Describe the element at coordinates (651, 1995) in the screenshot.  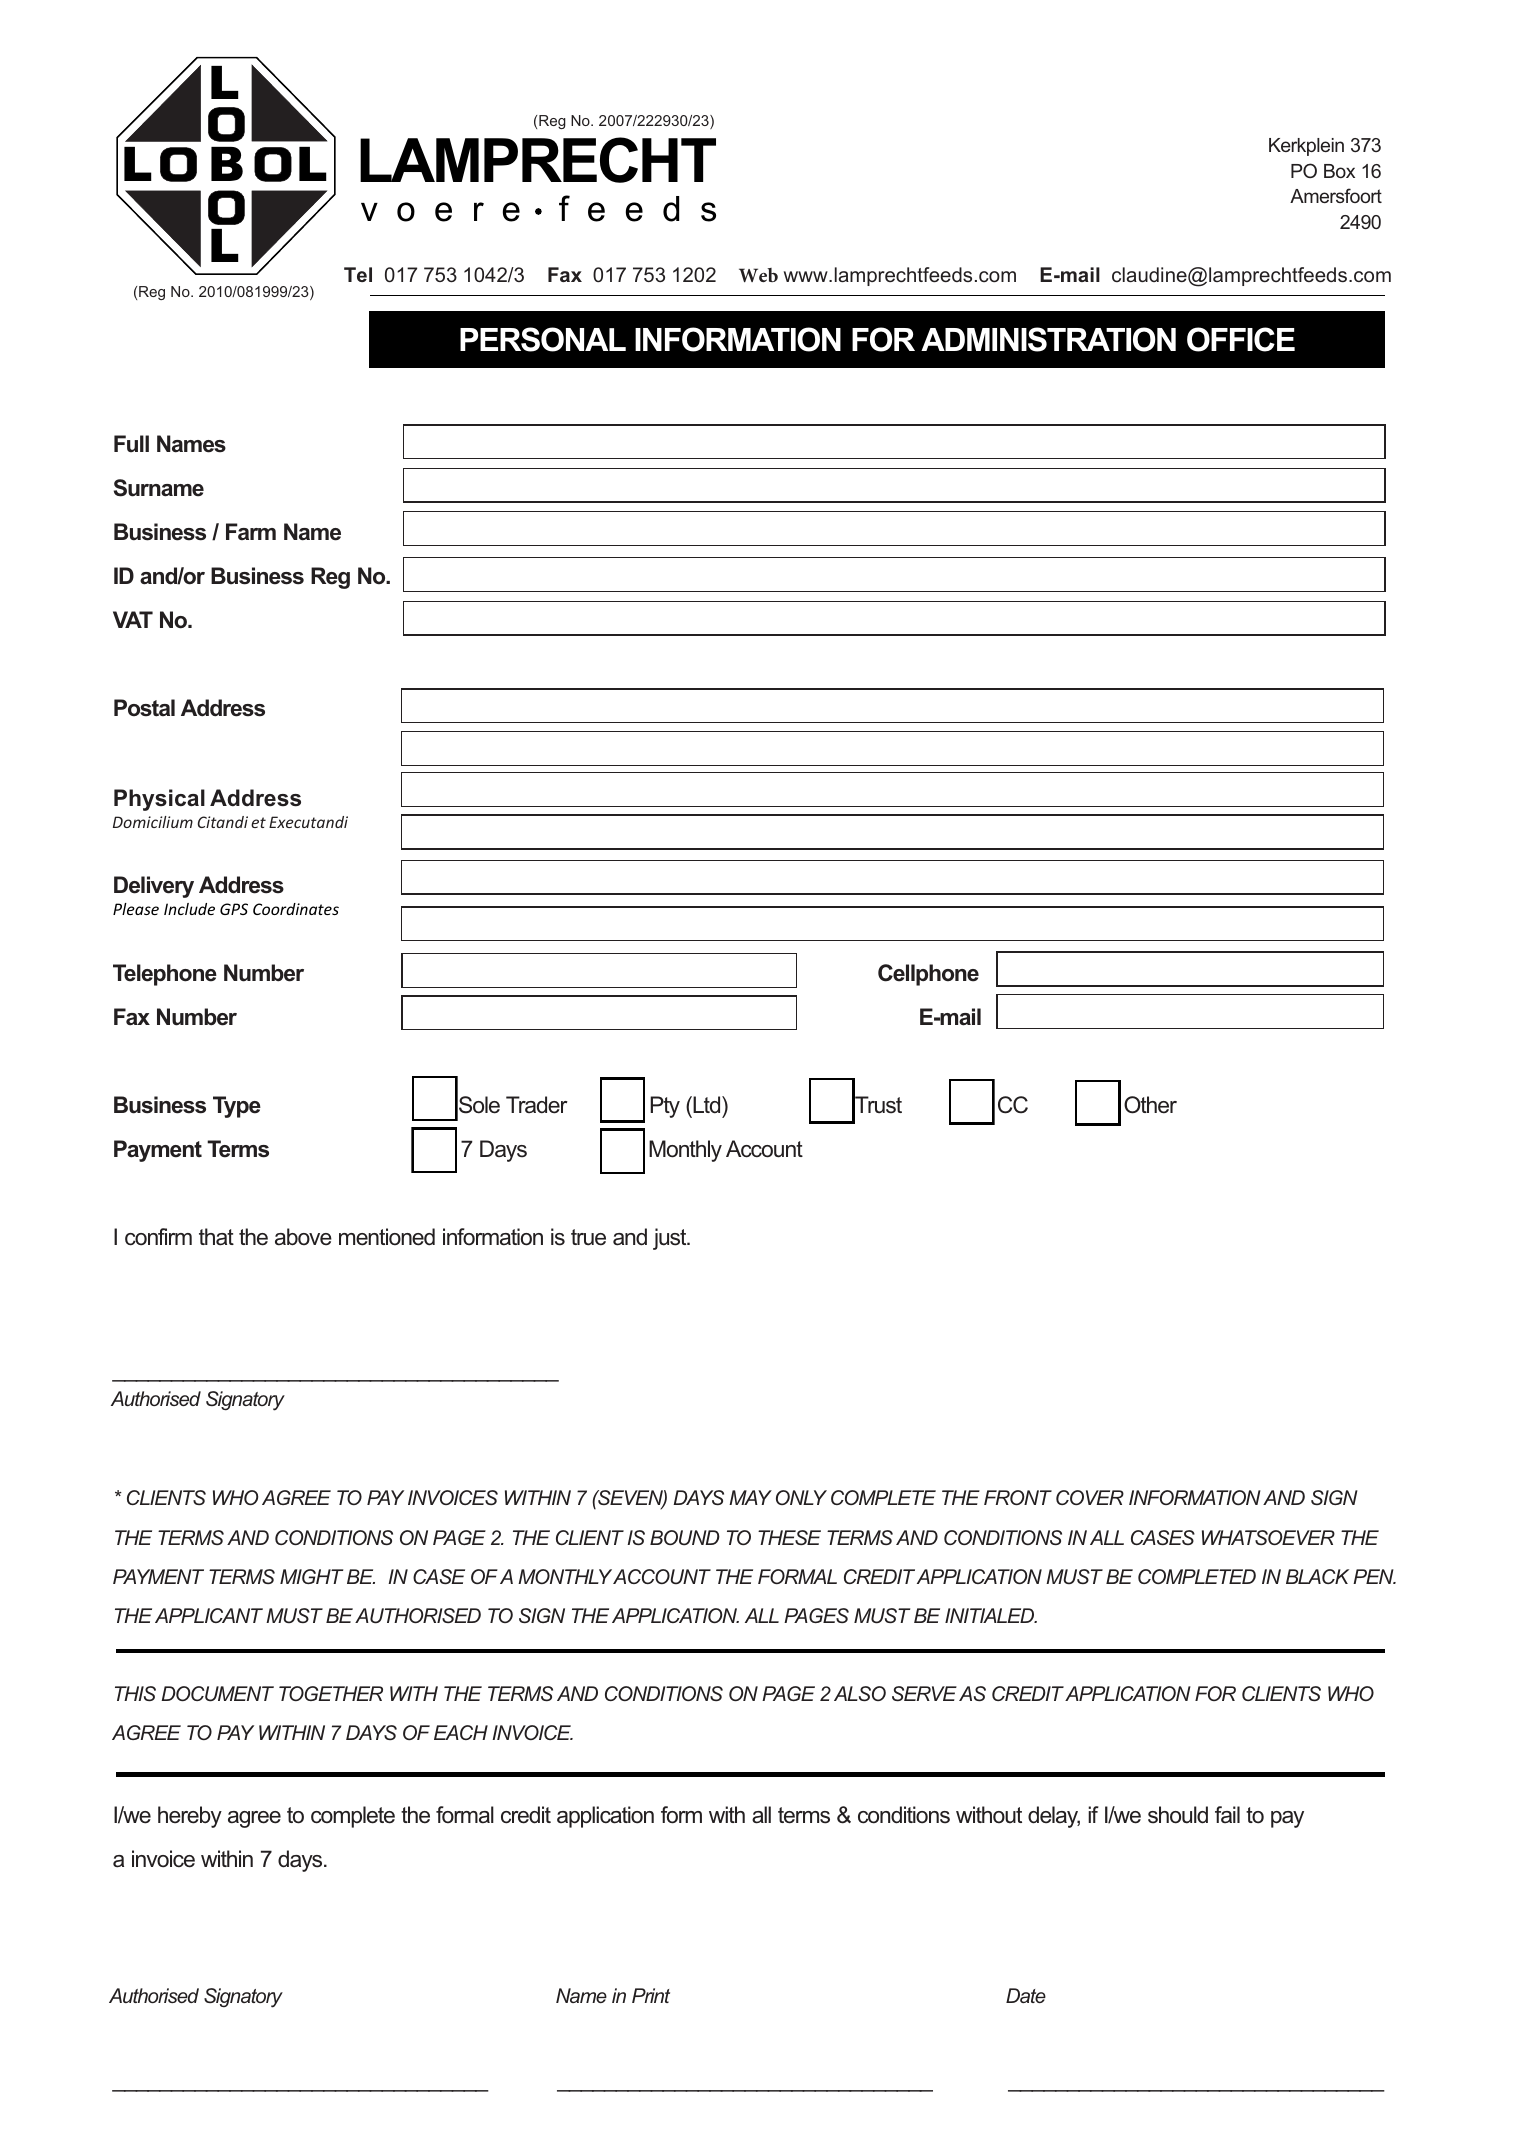
I see `Print` at that location.
